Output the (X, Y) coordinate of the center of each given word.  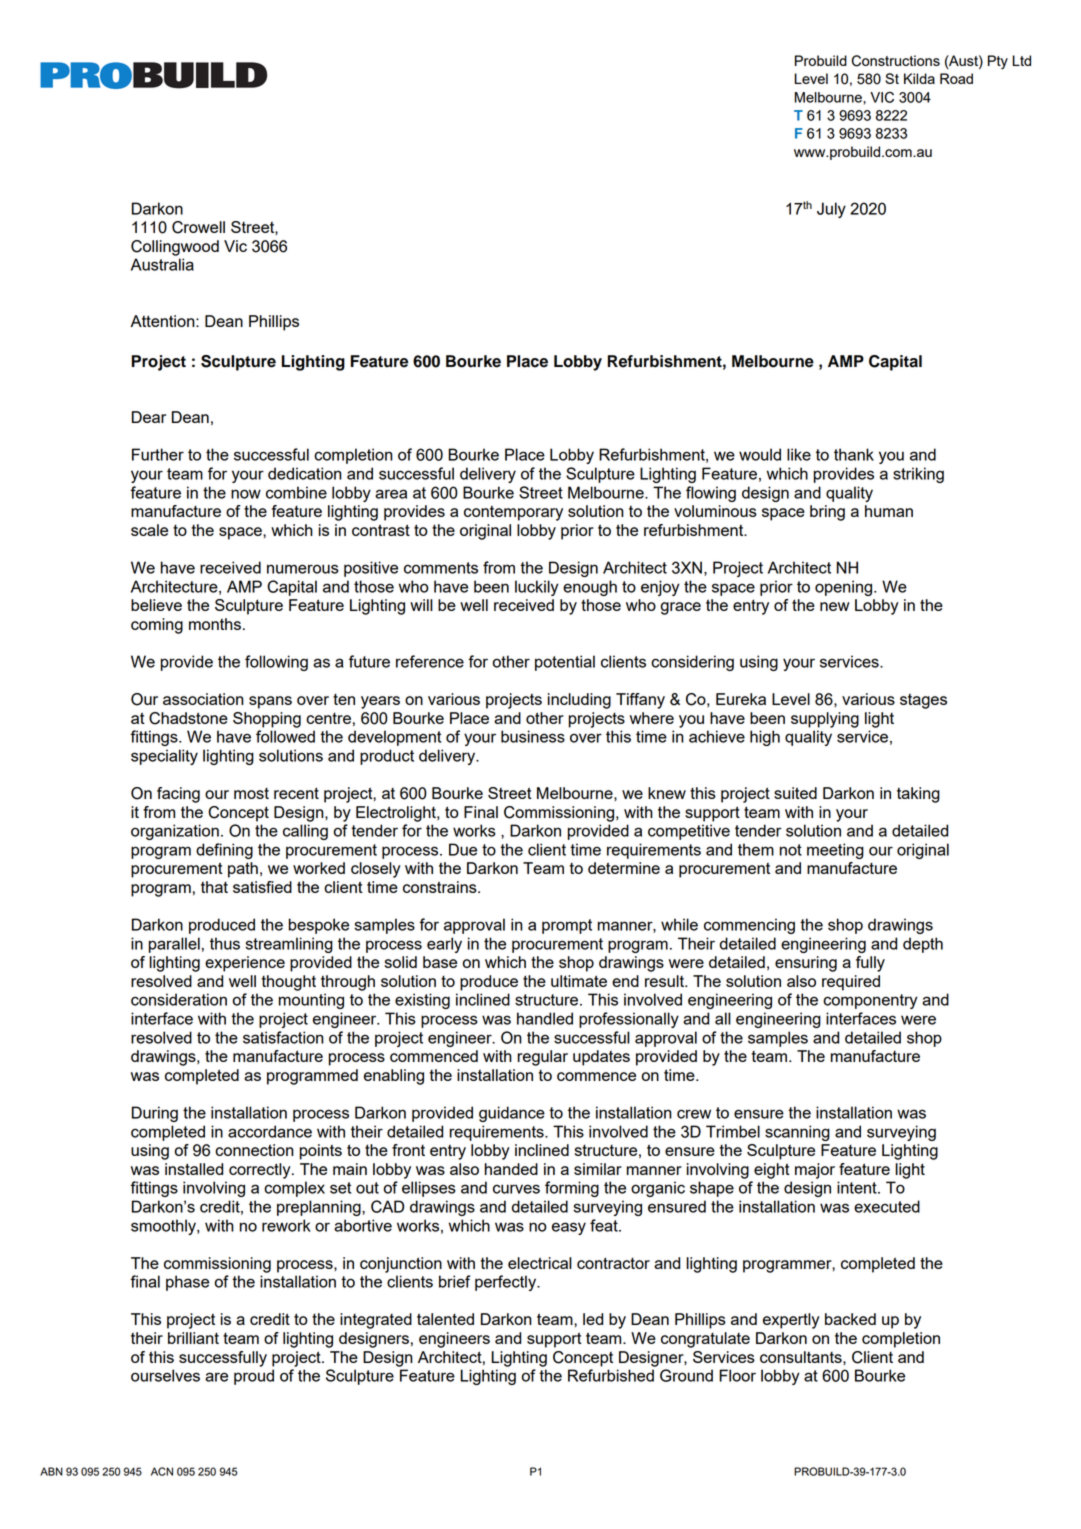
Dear (149, 417)
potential (565, 663)
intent (858, 1187)
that (214, 887)
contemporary (513, 513)
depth (923, 945)
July (831, 210)
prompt (567, 926)
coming (157, 626)
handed (511, 1169)
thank (854, 454)
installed (194, 1169)
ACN (162, 1471)
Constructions (896, 61)
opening (845, 588)
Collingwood (175, 248)
